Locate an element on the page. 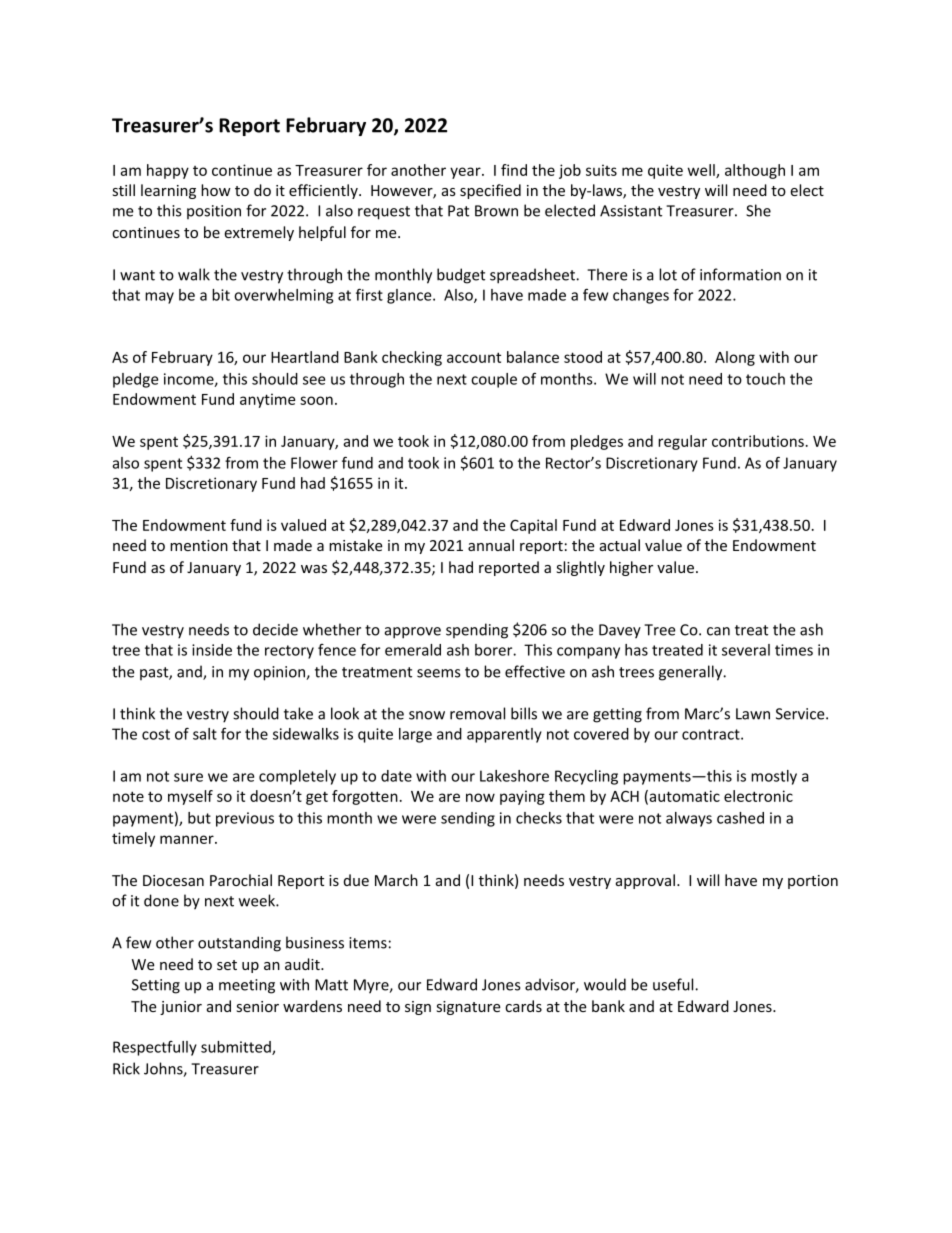 The image size is (952, 1233). specified is located at coordinates (490, 191).
